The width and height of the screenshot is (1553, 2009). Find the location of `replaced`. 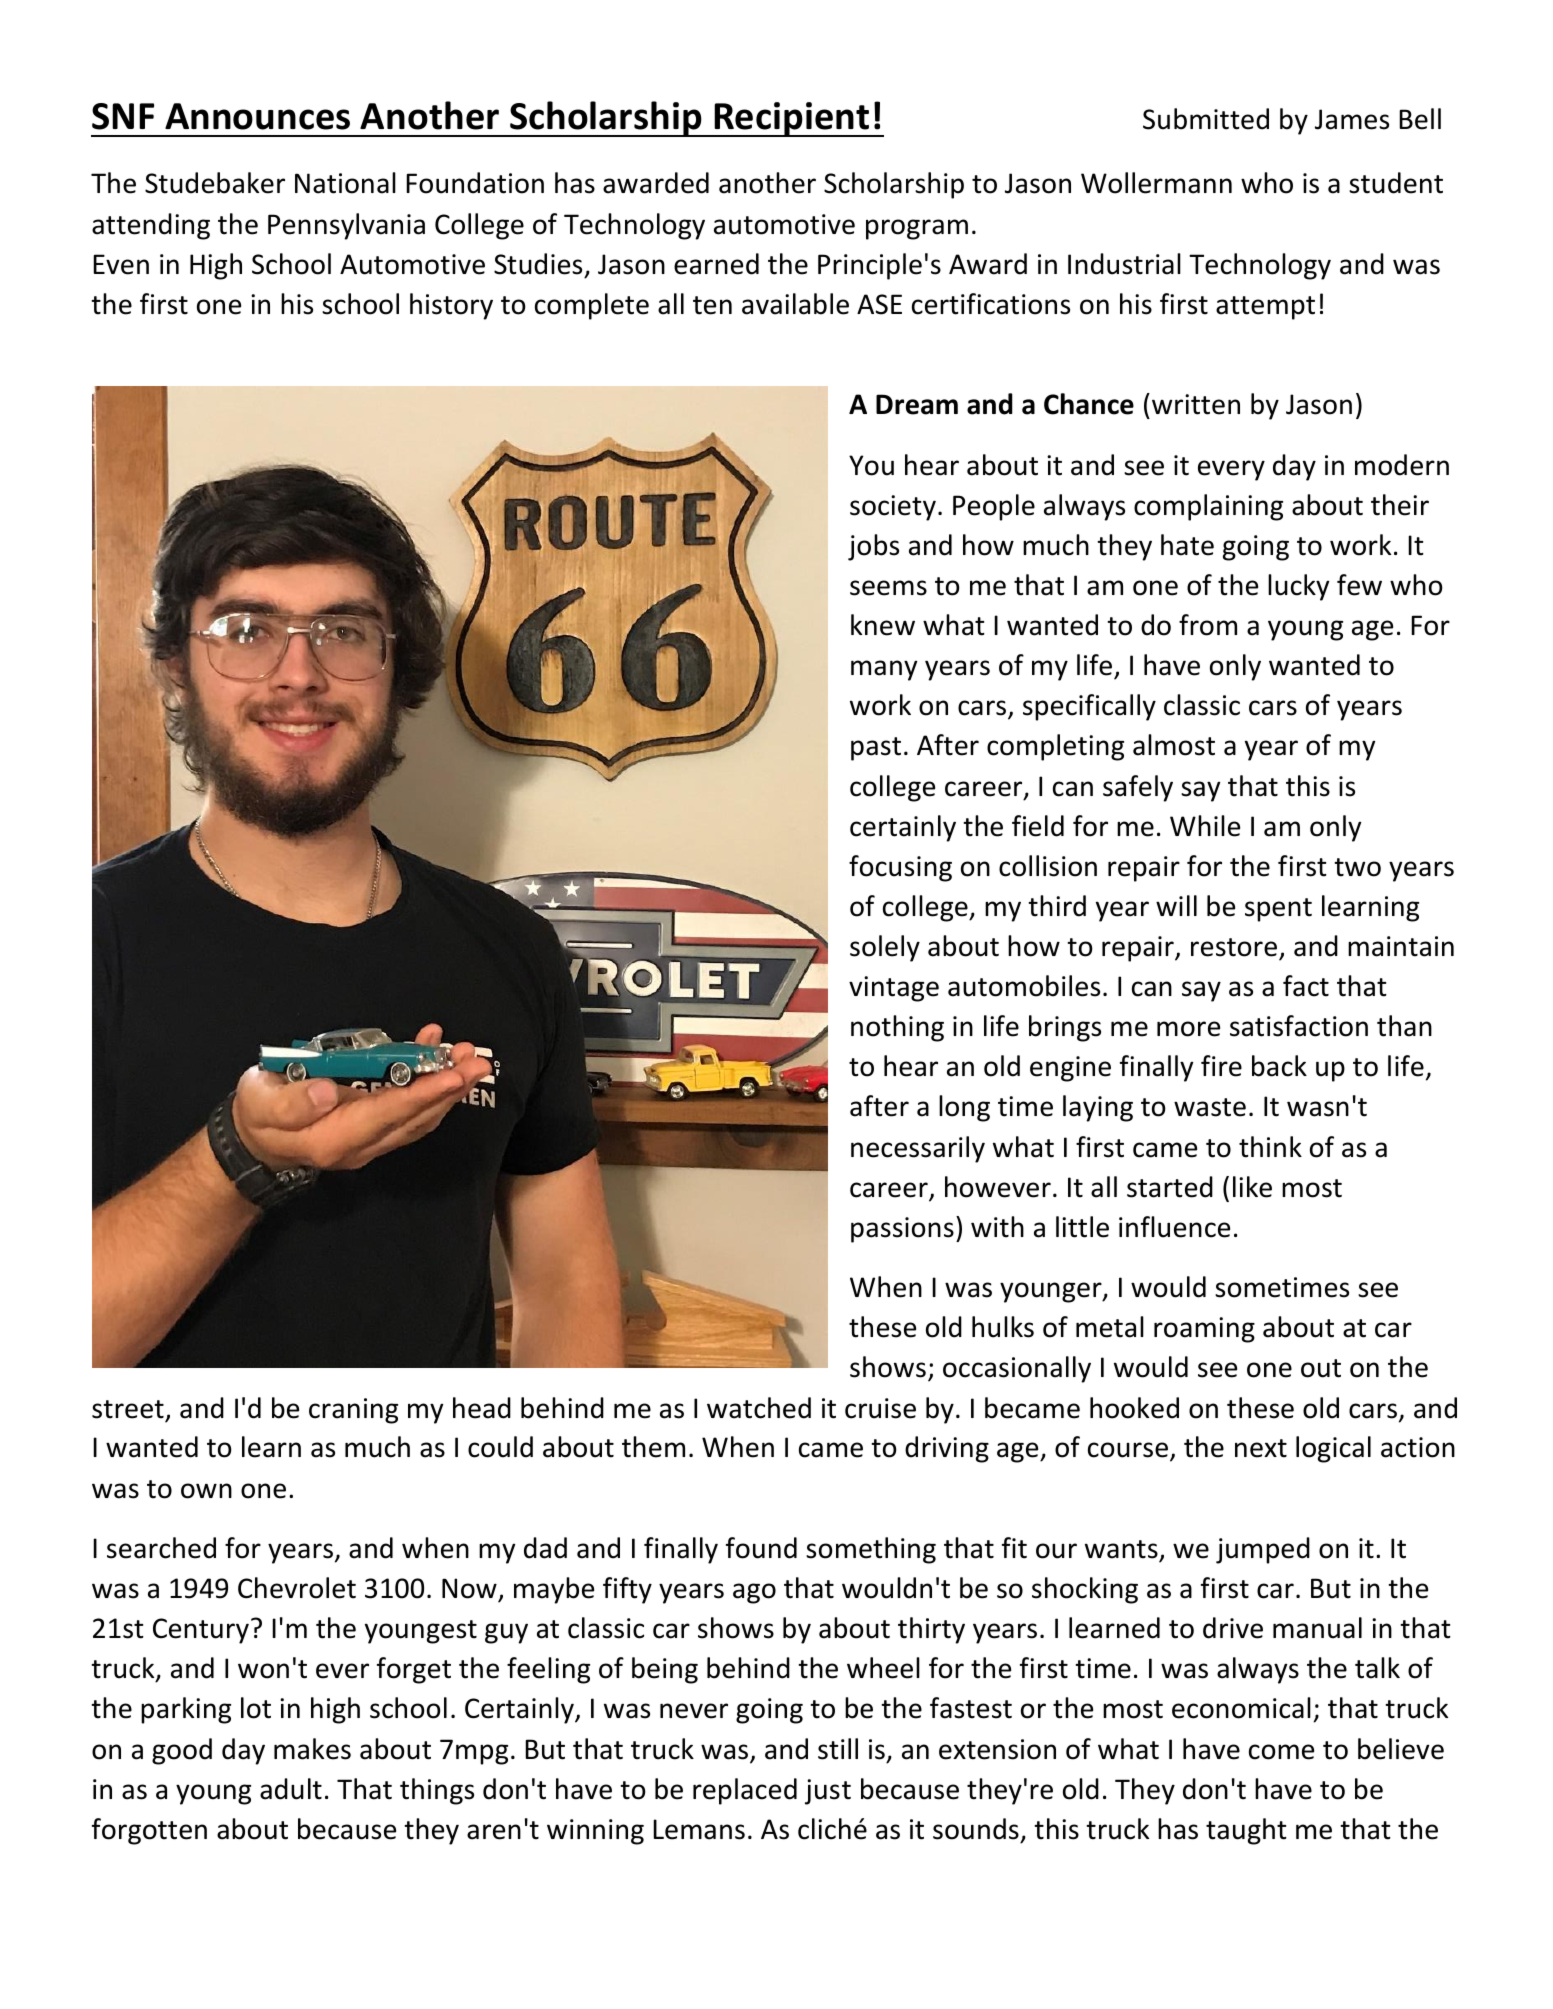

replaced is located at coordinates (745, 1791).
